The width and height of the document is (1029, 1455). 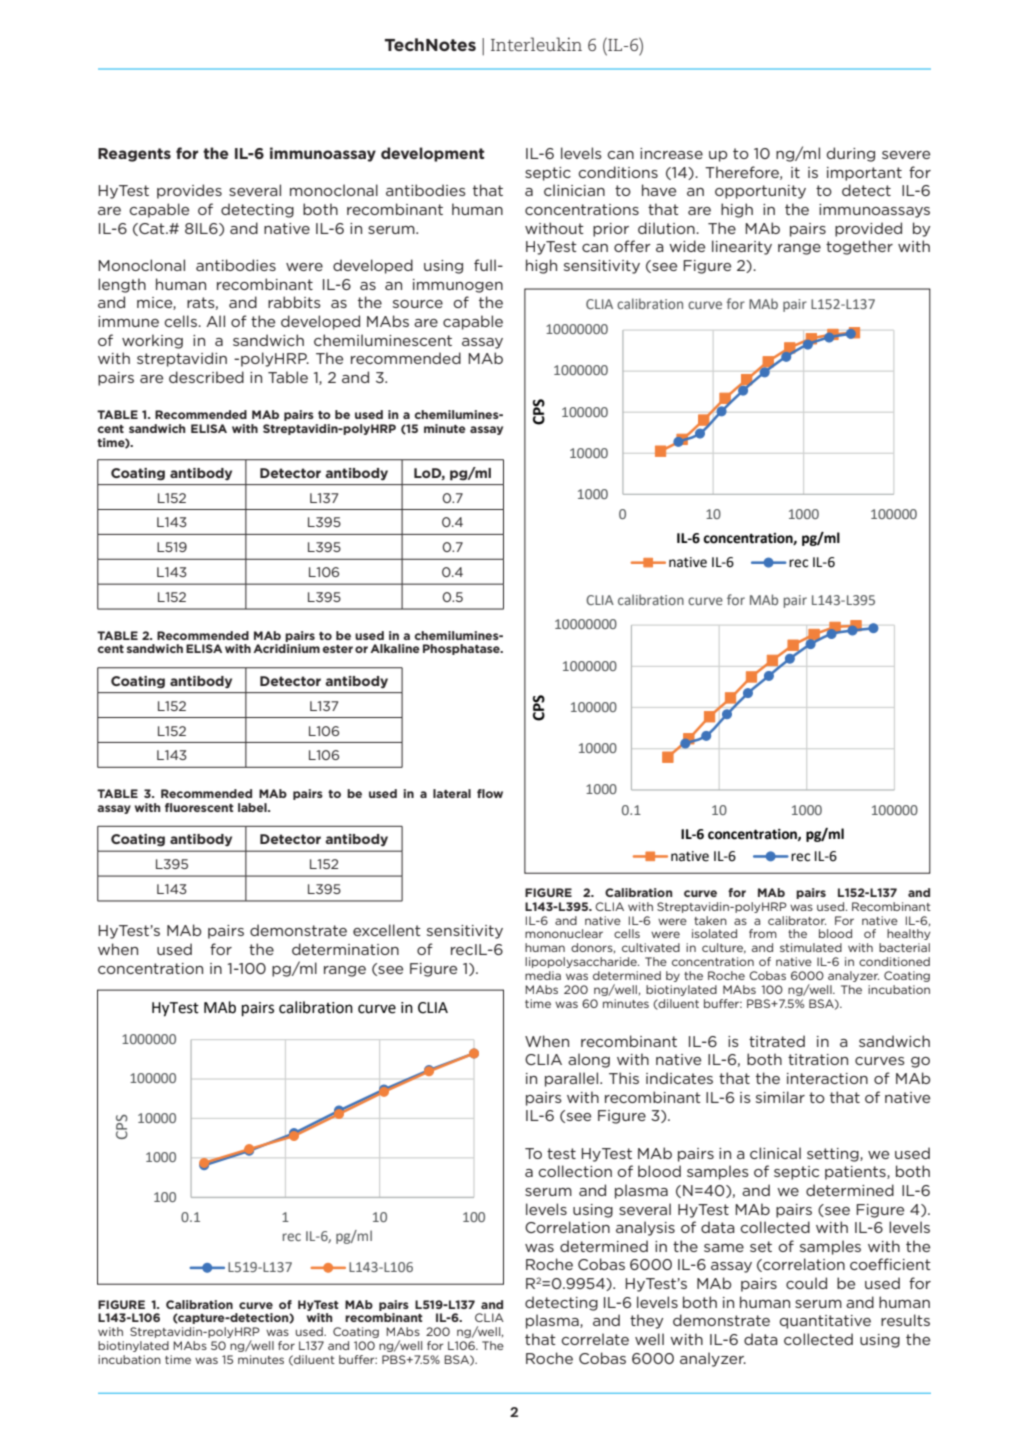 What do you see at coordinates (462, 649) in the document?
I see `Phosphatase` at bounding box center [462, 649].
